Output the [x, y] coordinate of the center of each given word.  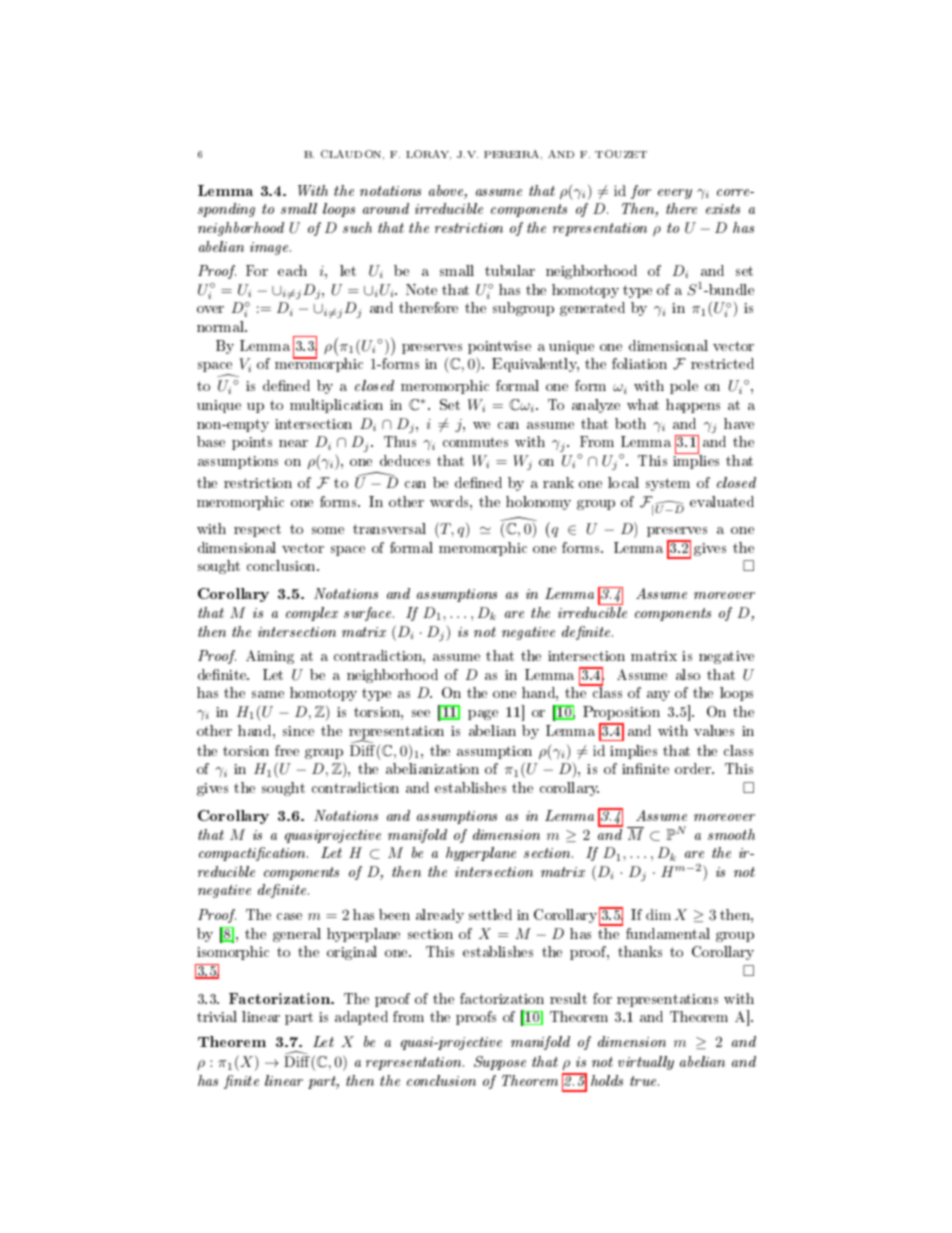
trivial [217, 1016]
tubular [510, 270]
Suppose [500, 1063]
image [270, 248]
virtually [646, 1063]
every [675, 194]
